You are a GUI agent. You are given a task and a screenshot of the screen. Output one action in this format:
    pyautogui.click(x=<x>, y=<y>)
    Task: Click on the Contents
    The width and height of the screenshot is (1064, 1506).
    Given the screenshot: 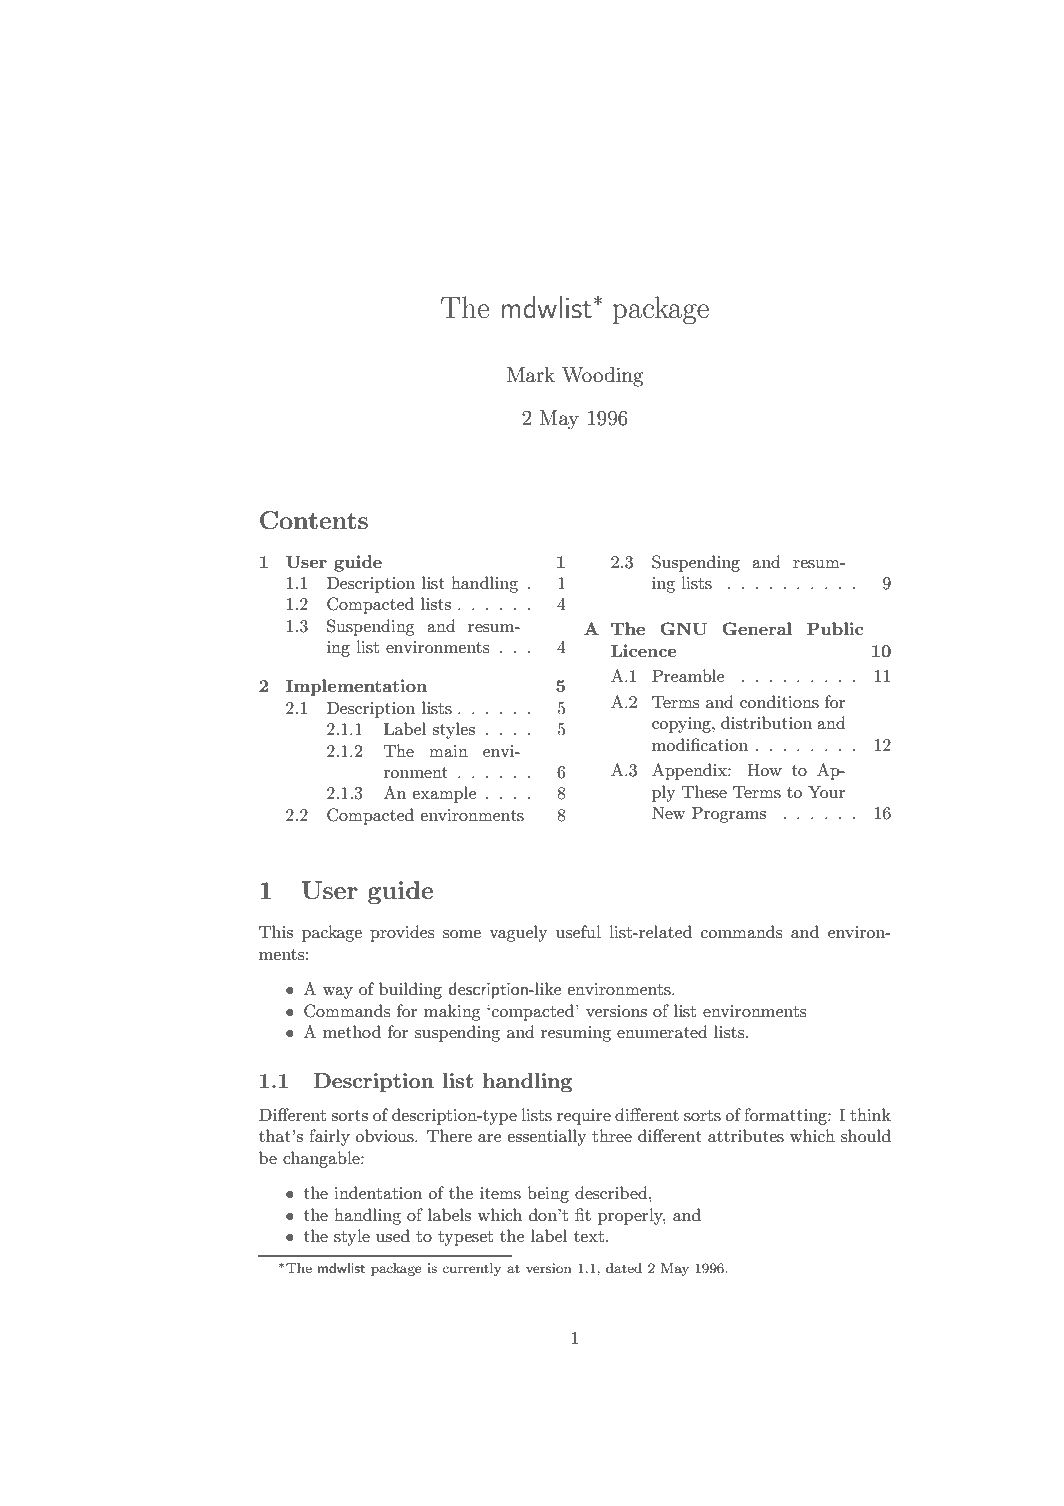 What is the action you would take?
    pyautogui.click(x=314, y=520)
